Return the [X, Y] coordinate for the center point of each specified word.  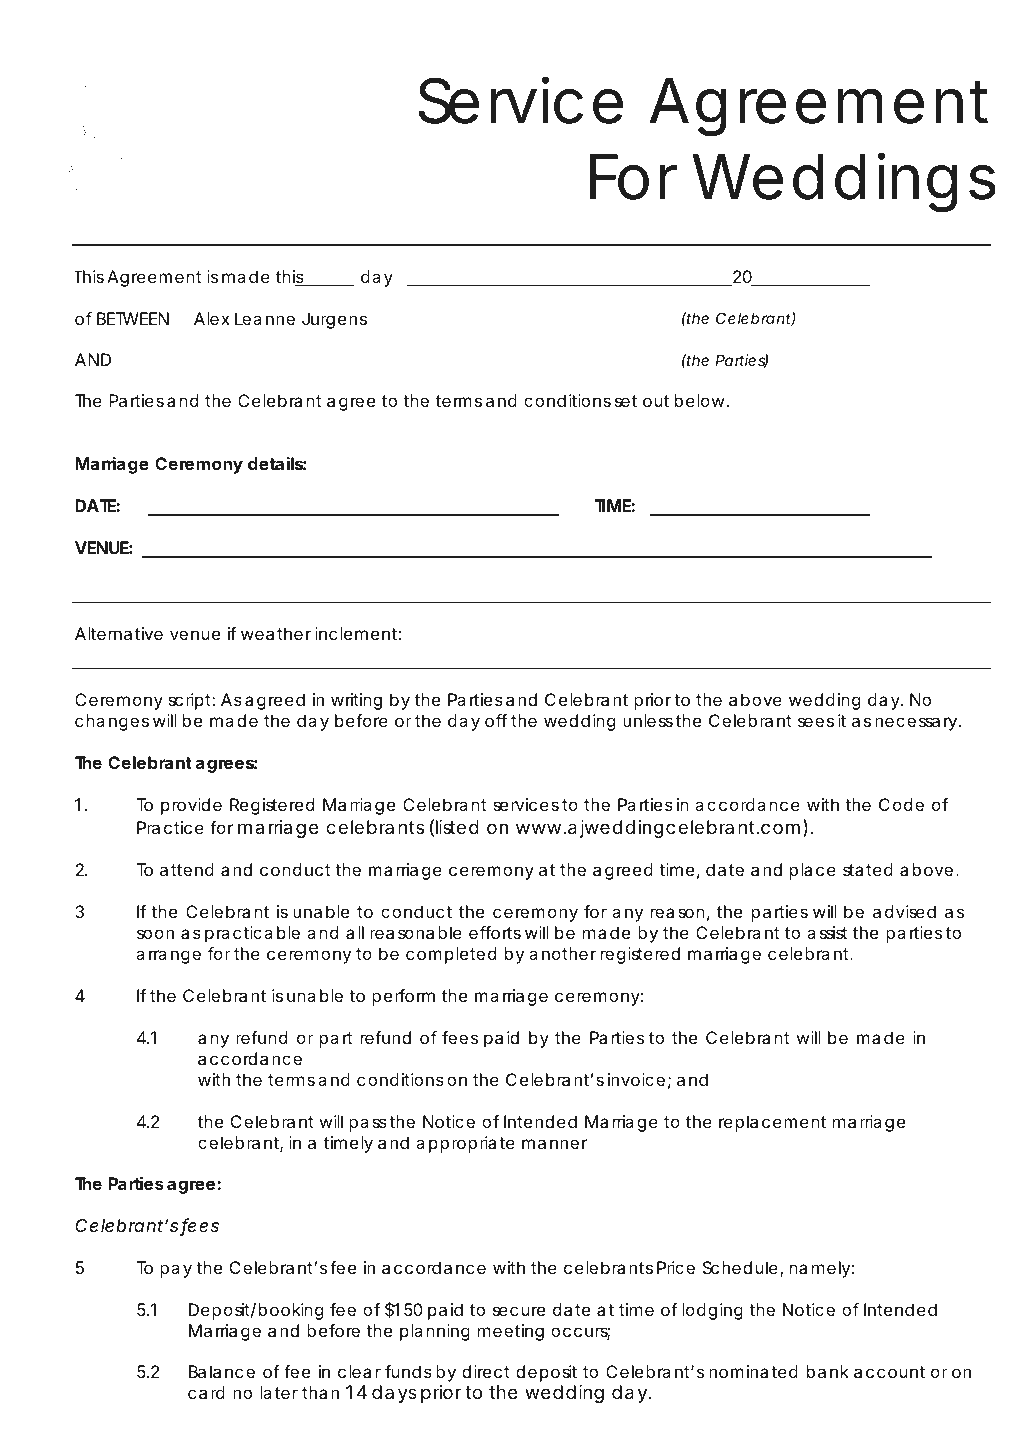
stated [868, 869]
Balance [222, 1371]
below [699, 400]
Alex [212, 318]
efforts [495, 932]
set [626, 401]
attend [187, 869]
